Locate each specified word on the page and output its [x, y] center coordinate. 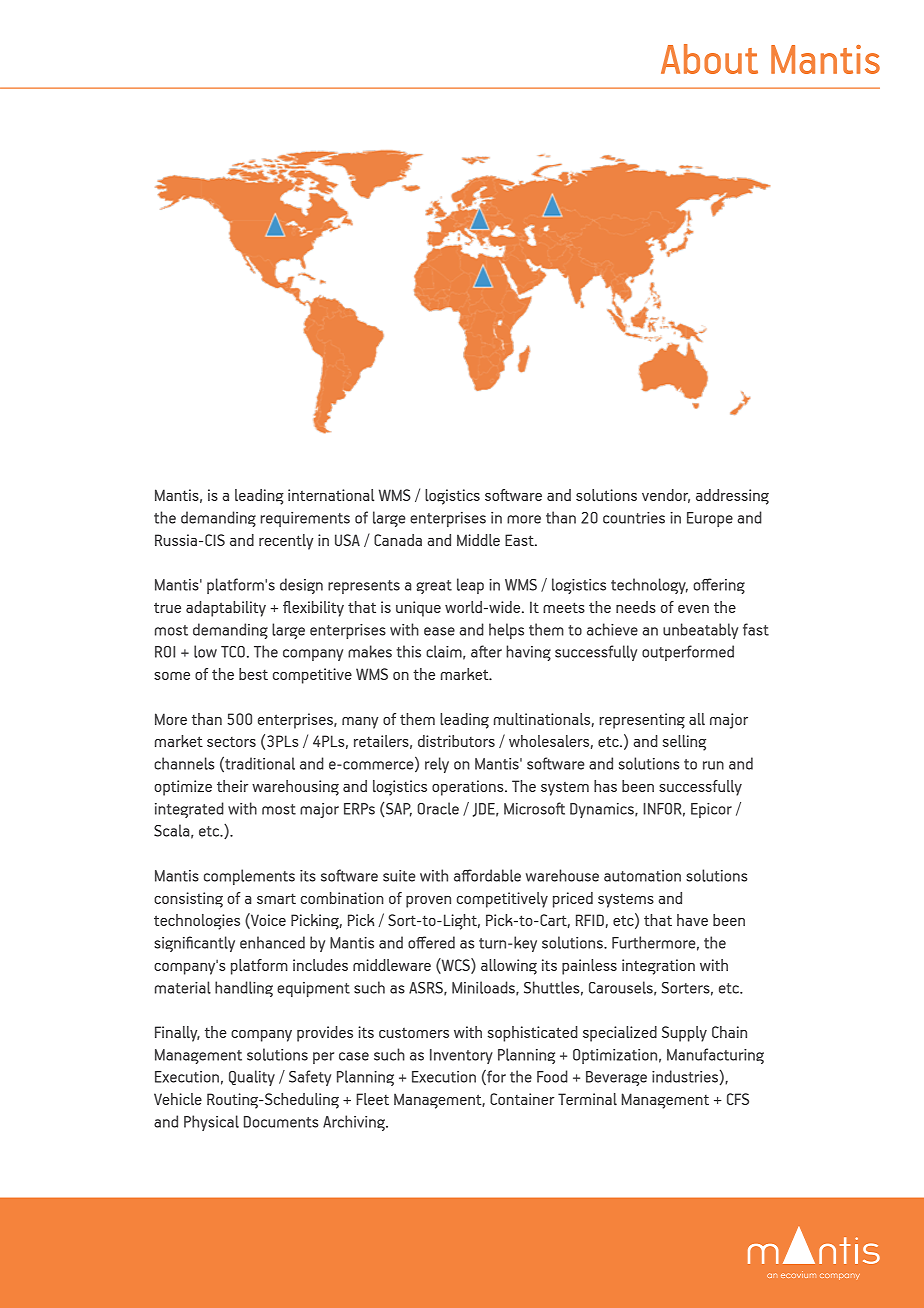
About [709, 59]
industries [685, 1076]
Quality [252, 1078]
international [331, 495]
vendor [666, 496]
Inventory [461, 1056]
